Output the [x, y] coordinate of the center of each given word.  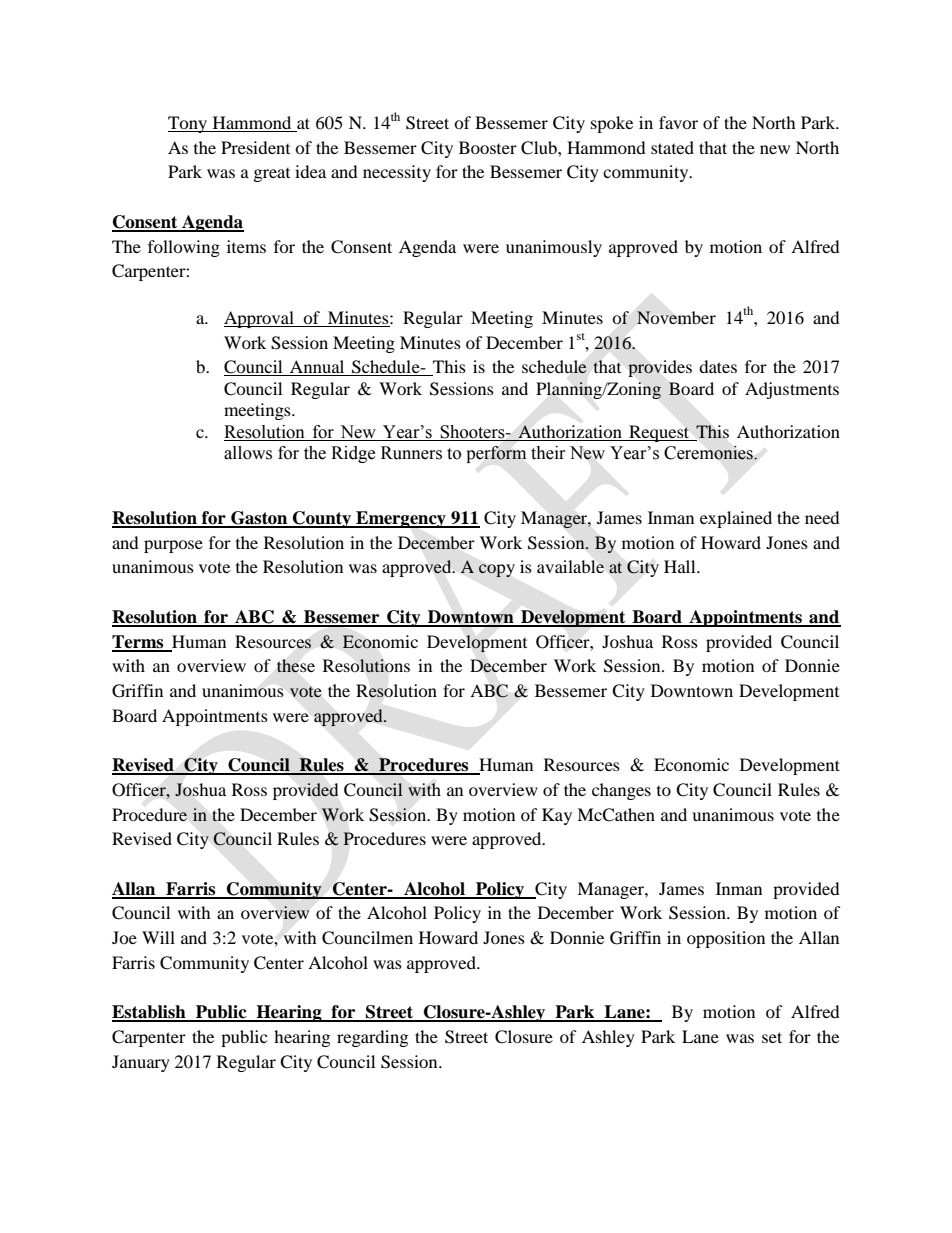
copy [497, 570]
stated [672, 147]
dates [718, 366]
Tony [189, 124]
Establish [150, 1013]
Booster [488, 147]
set [772, 1037]
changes [621, 791]
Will [158, 937]
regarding [372, 1038]
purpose [173, 546]
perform [496, 454]
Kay [557, 816]
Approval [260, 319]
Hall [681, 566]
